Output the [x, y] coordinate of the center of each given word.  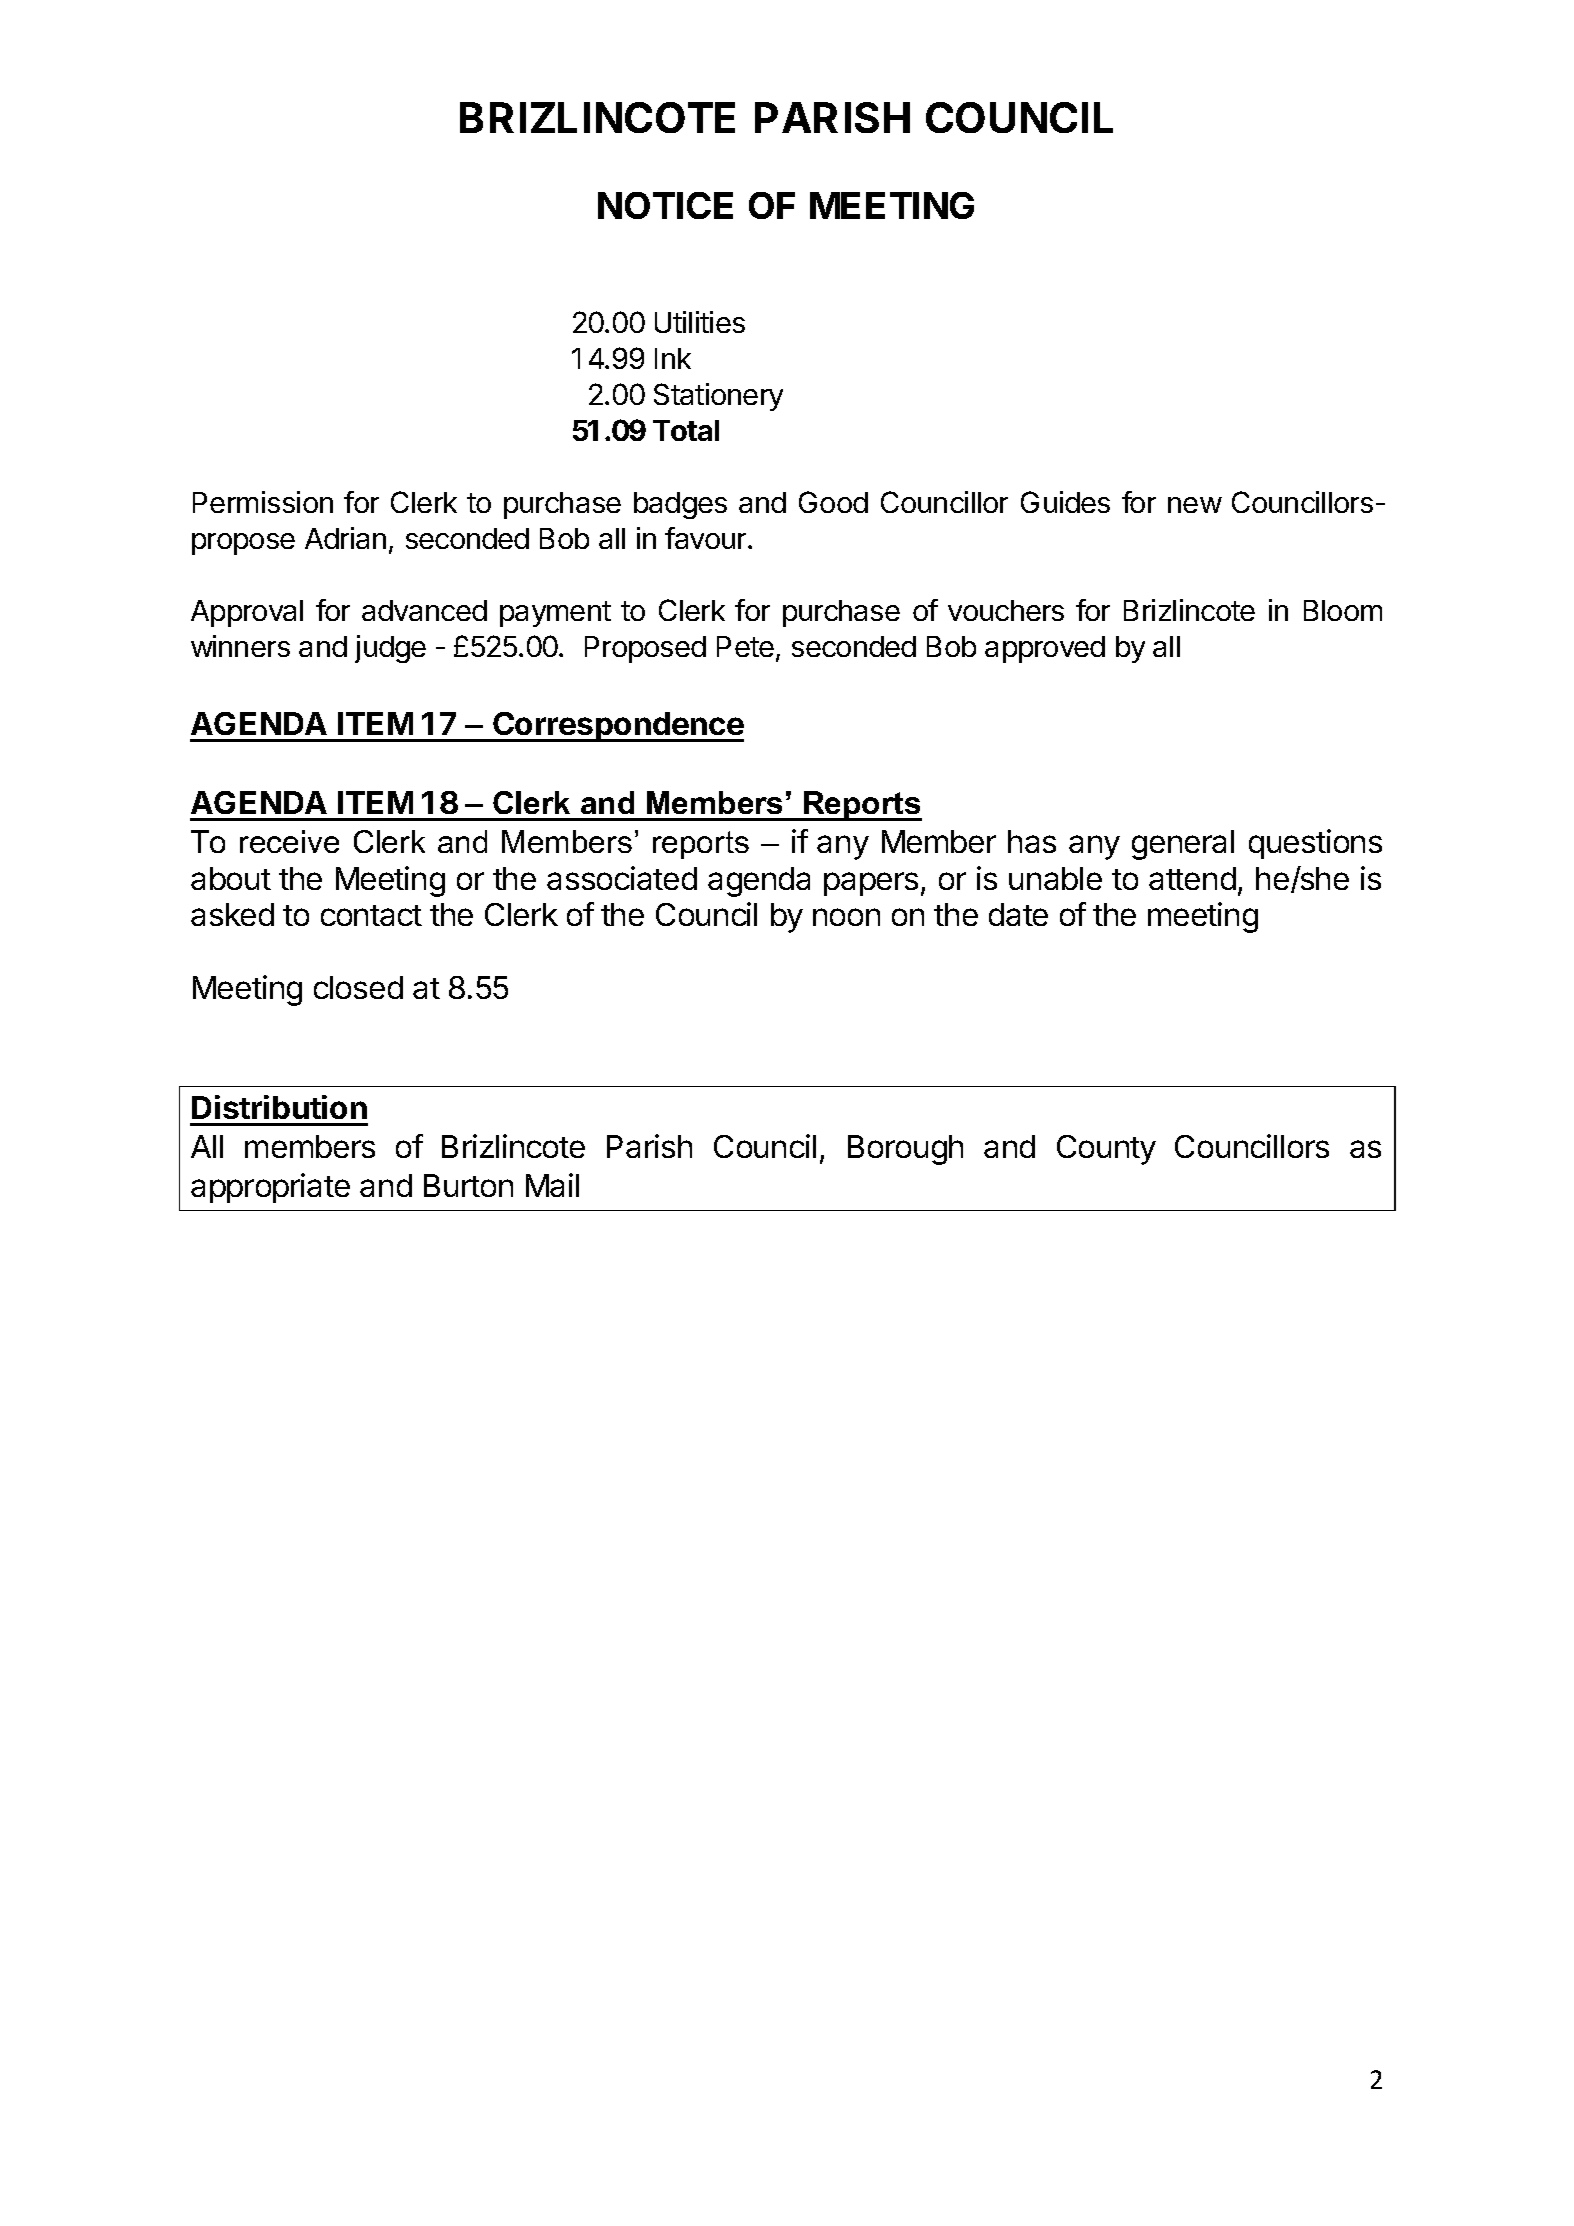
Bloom [1343, 610]
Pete [745, 646]
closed [358, 987]
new [1195, 505]
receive [289, 841]
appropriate [270, 1188]
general [1183, 845]
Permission [263, 502]
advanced [424, 610]
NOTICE [665, 205]
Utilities [700, 322]
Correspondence [617, 727]
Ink [673, 358]
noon [846, 917]
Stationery [718, 397]
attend [1192, 878]
